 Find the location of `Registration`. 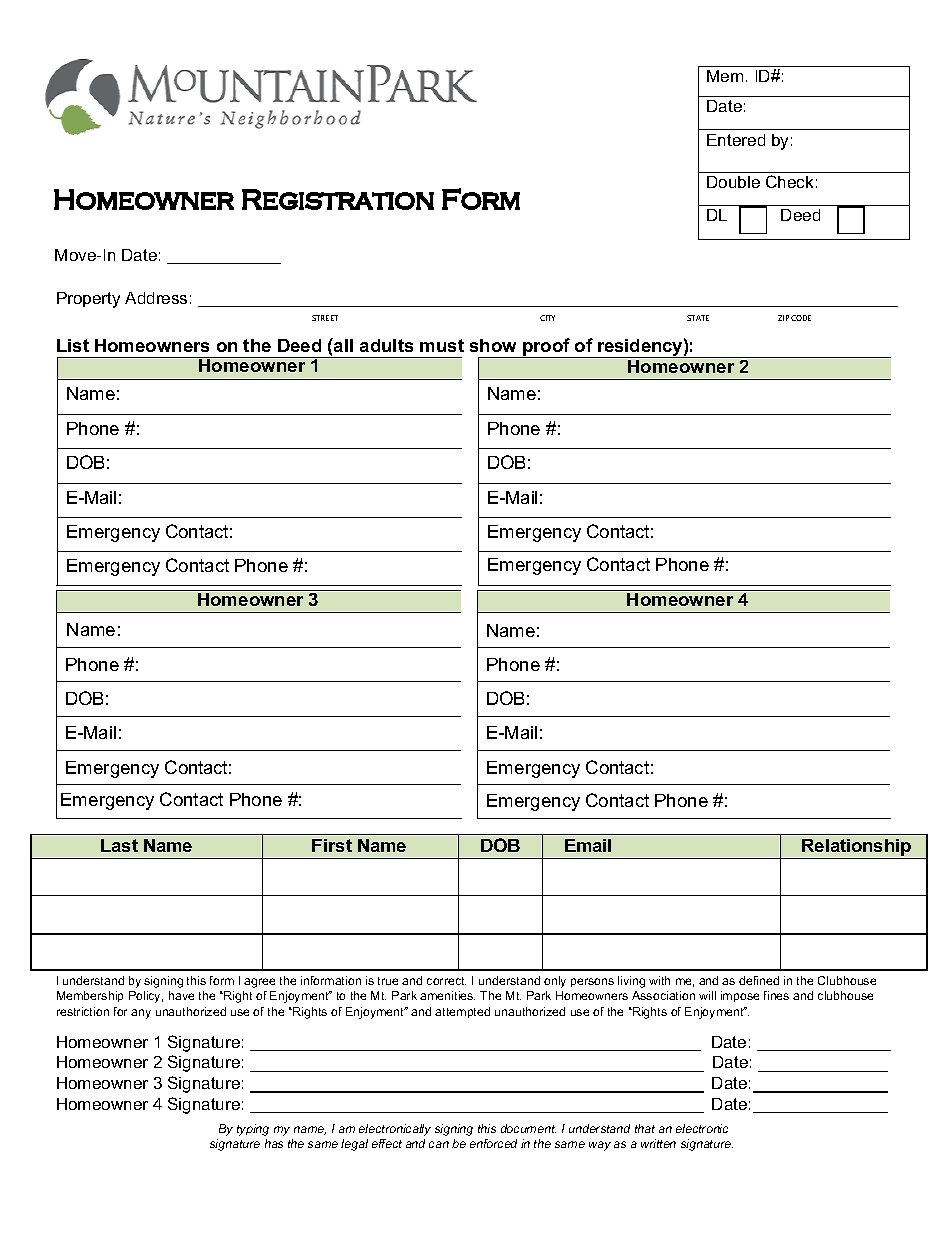

Registration is located at coordinates (338, 199).
